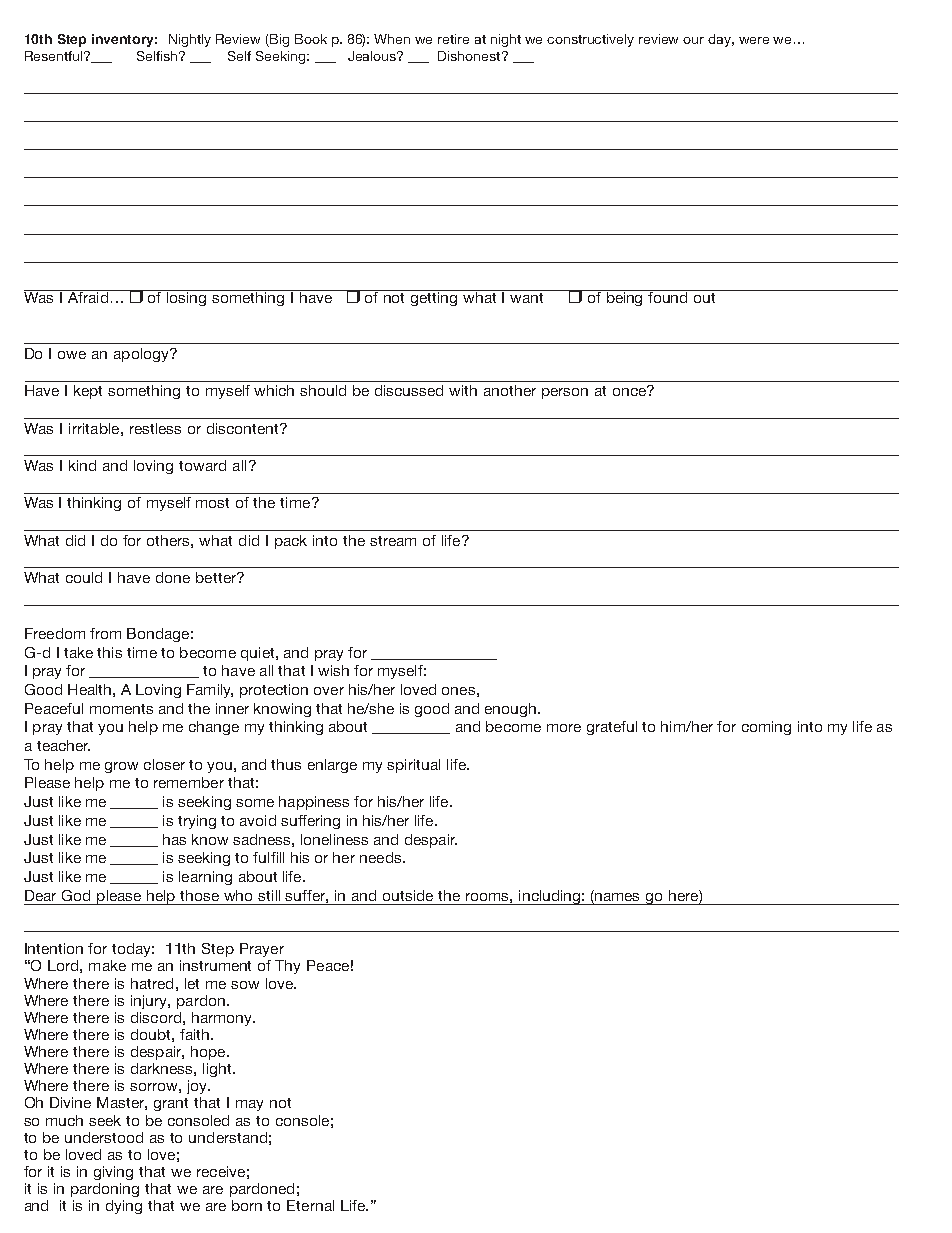 The width and height of the screenshot is (952, 1233). Describe the element at coordinates (247, 1205) in the screenshot. I see `born` at that location.
